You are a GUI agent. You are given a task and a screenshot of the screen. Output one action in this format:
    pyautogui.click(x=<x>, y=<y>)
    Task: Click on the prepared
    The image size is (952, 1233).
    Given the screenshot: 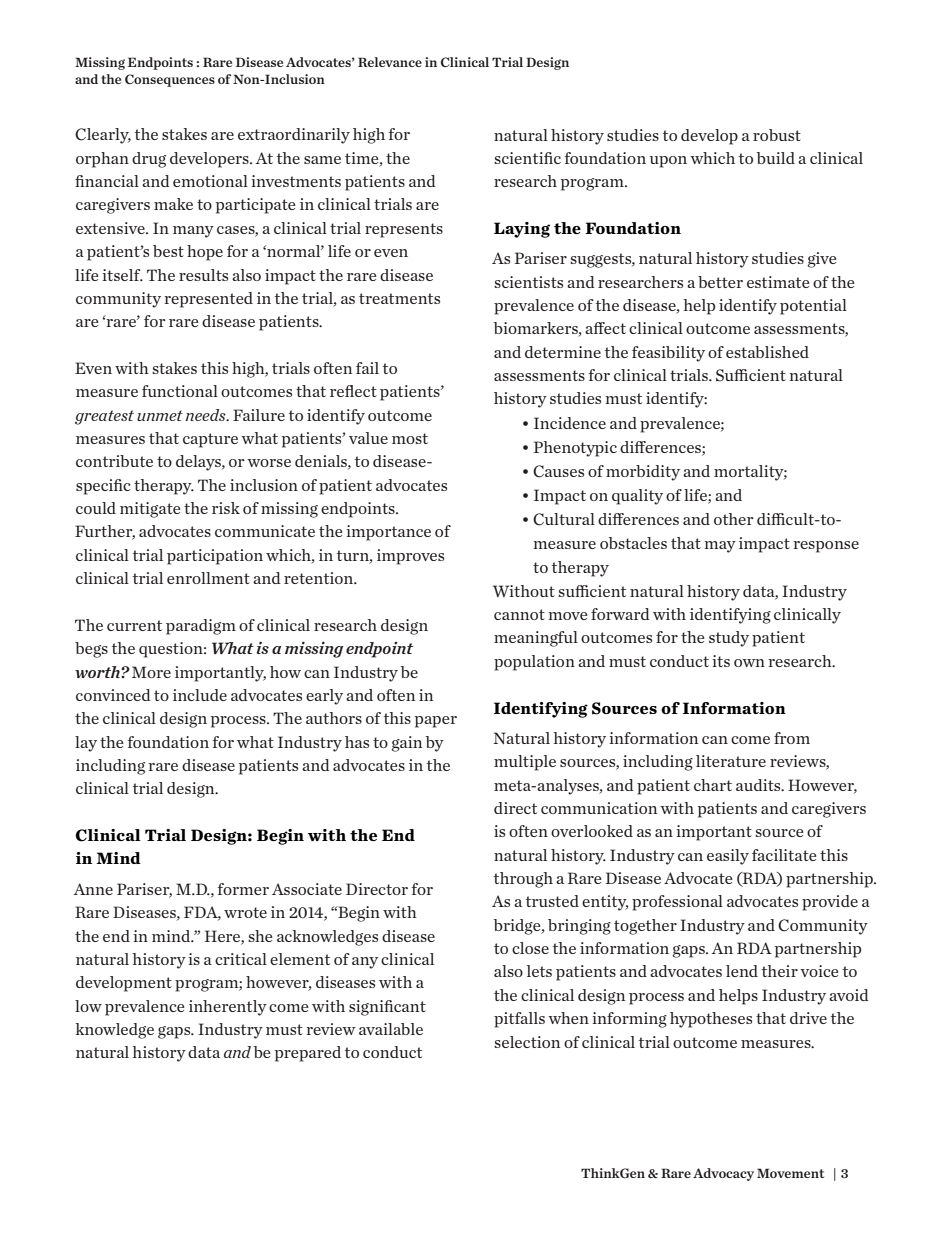 What is the action you would take?
    pyautogui.click(x=308, y=1054)
